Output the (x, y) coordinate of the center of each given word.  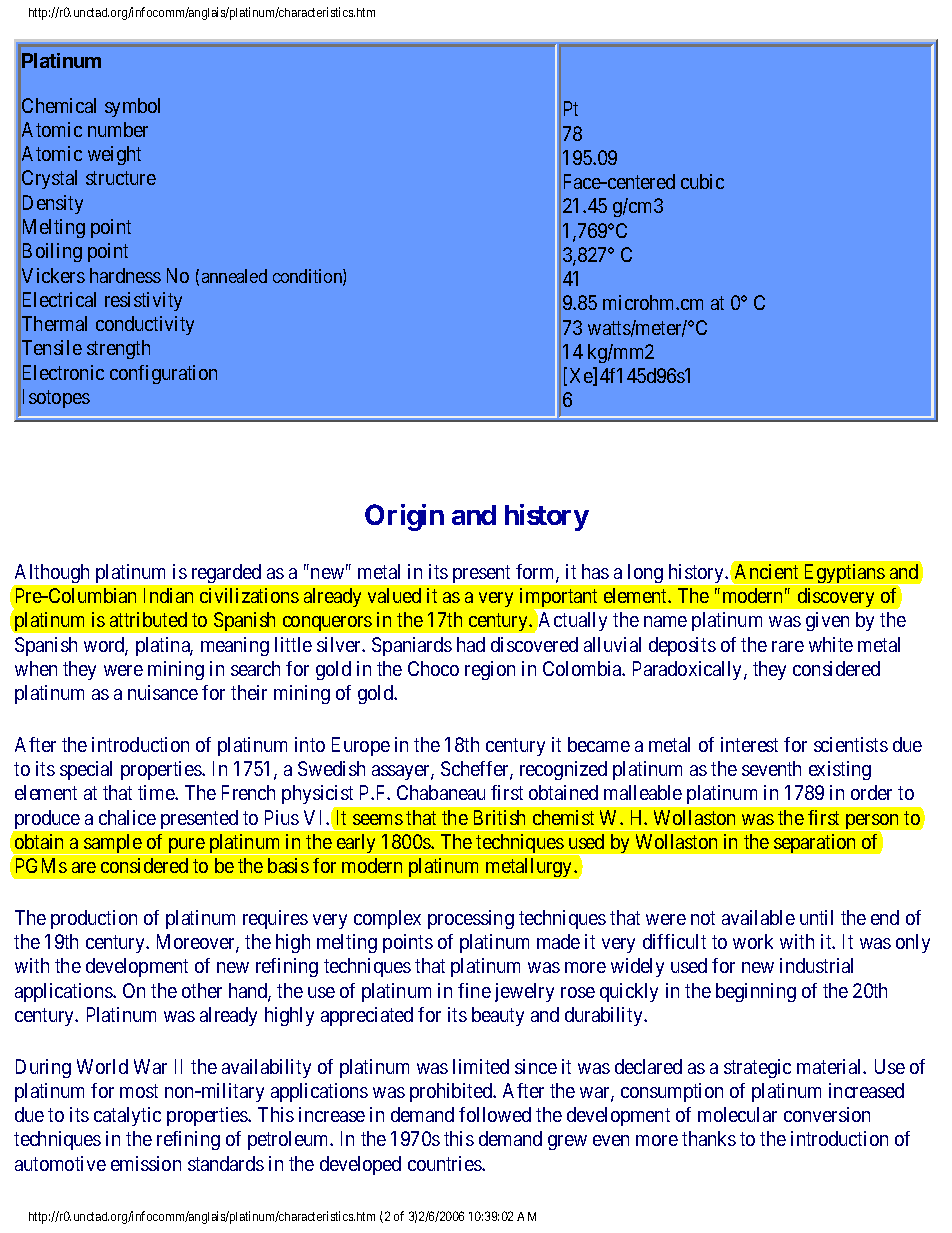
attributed (148, 619)
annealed (234, 276)
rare (788, 646)
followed (495, 1114)
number (118, 129)
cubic (702, 181)
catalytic (127, 1116)
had (471, 644)
